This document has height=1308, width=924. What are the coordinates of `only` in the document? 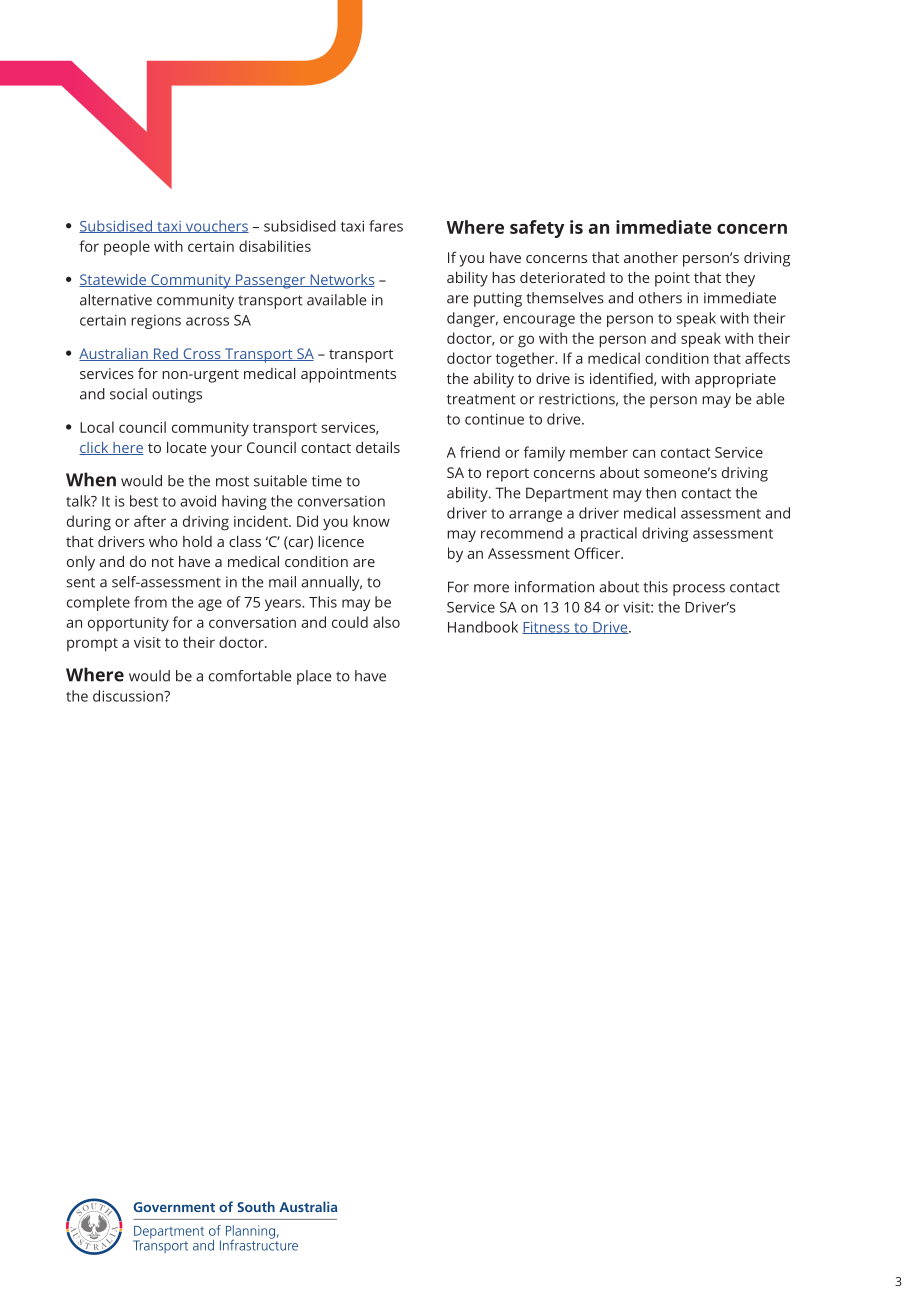 It's located at (81, 563).
